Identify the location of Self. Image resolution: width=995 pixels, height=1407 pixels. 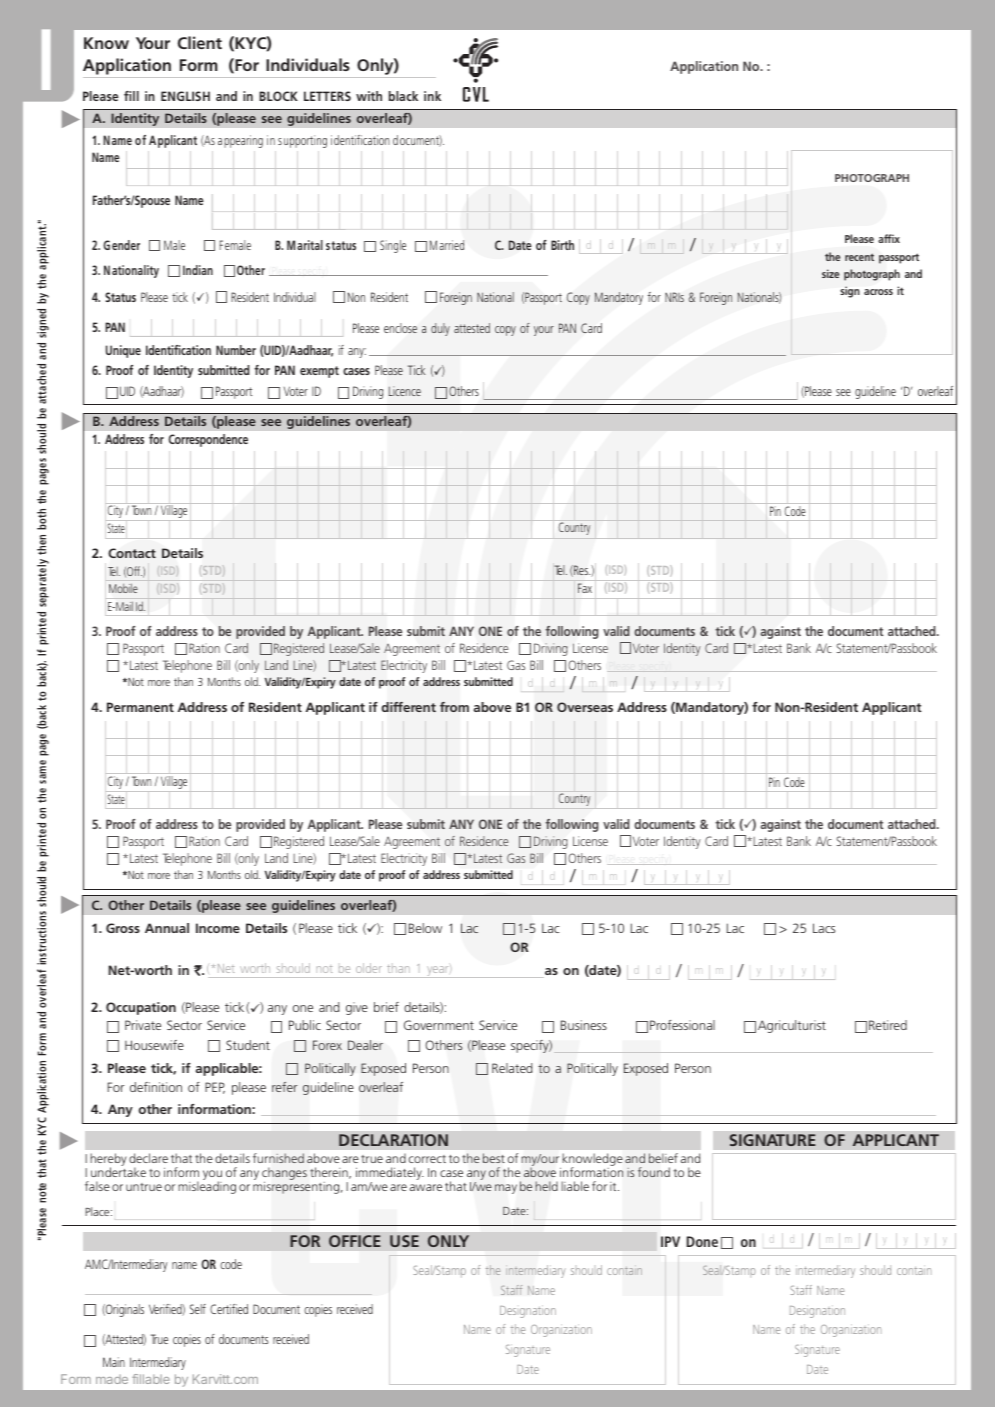
(198, 1309).
